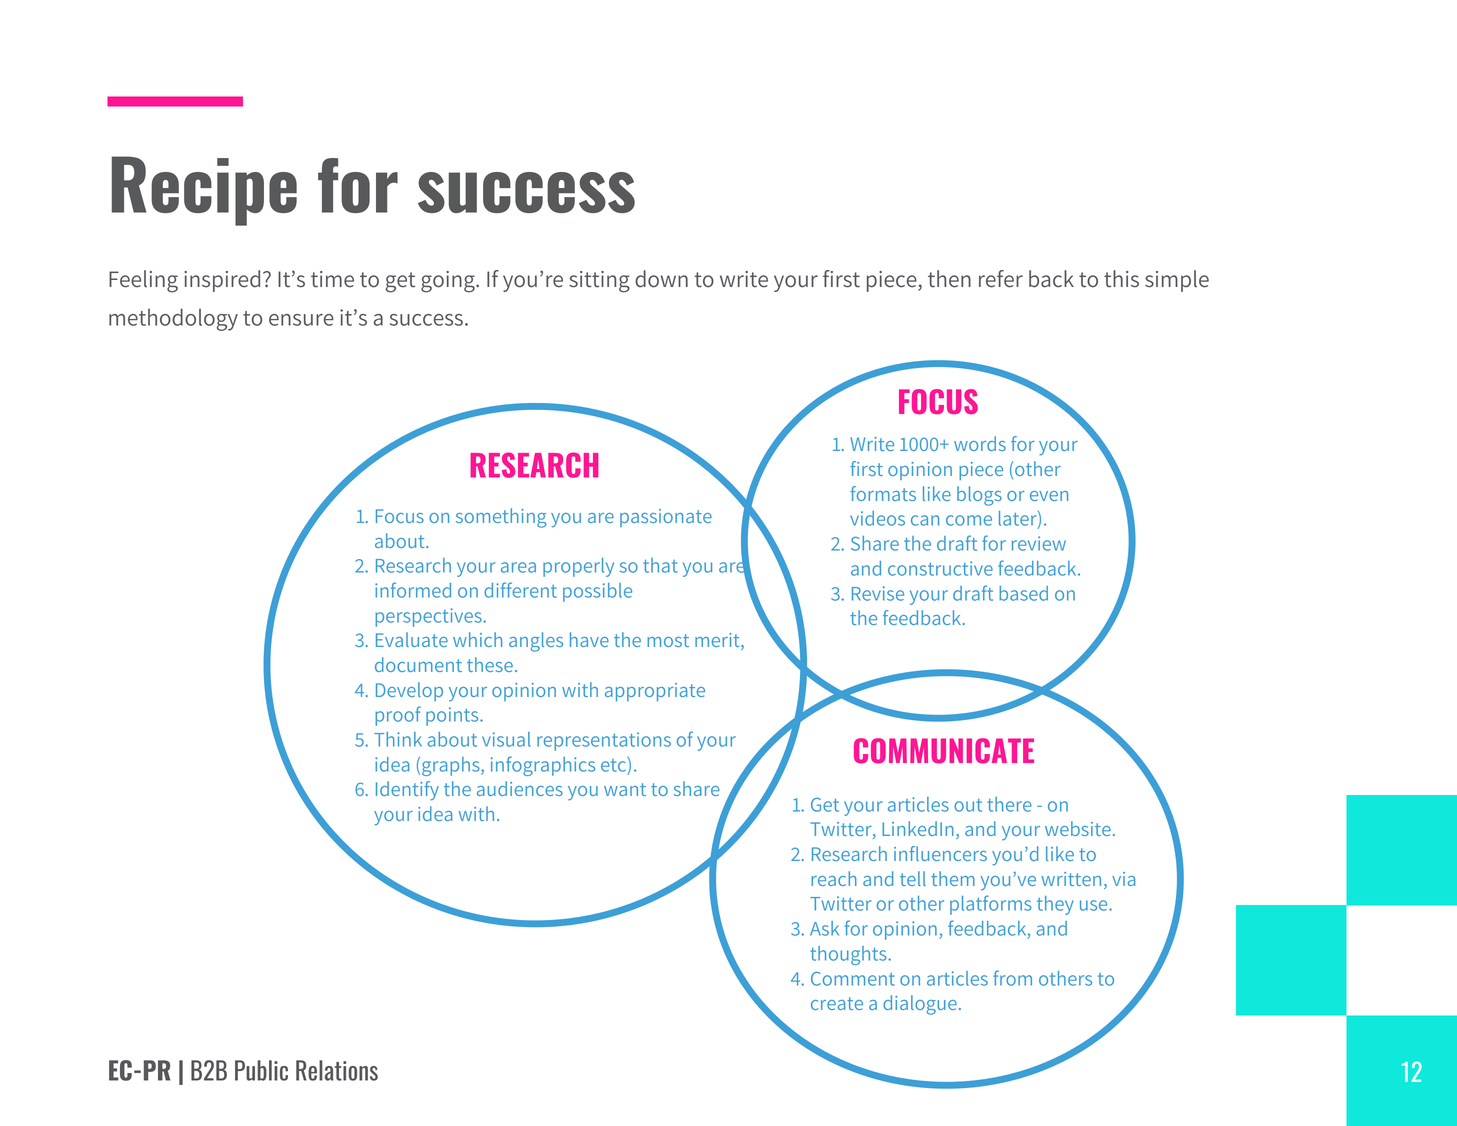 The image size is (1457, 1126). What do you see at coordinates (666, 518) in the image?
I see `passionate` at bounding box center [666, 518].
